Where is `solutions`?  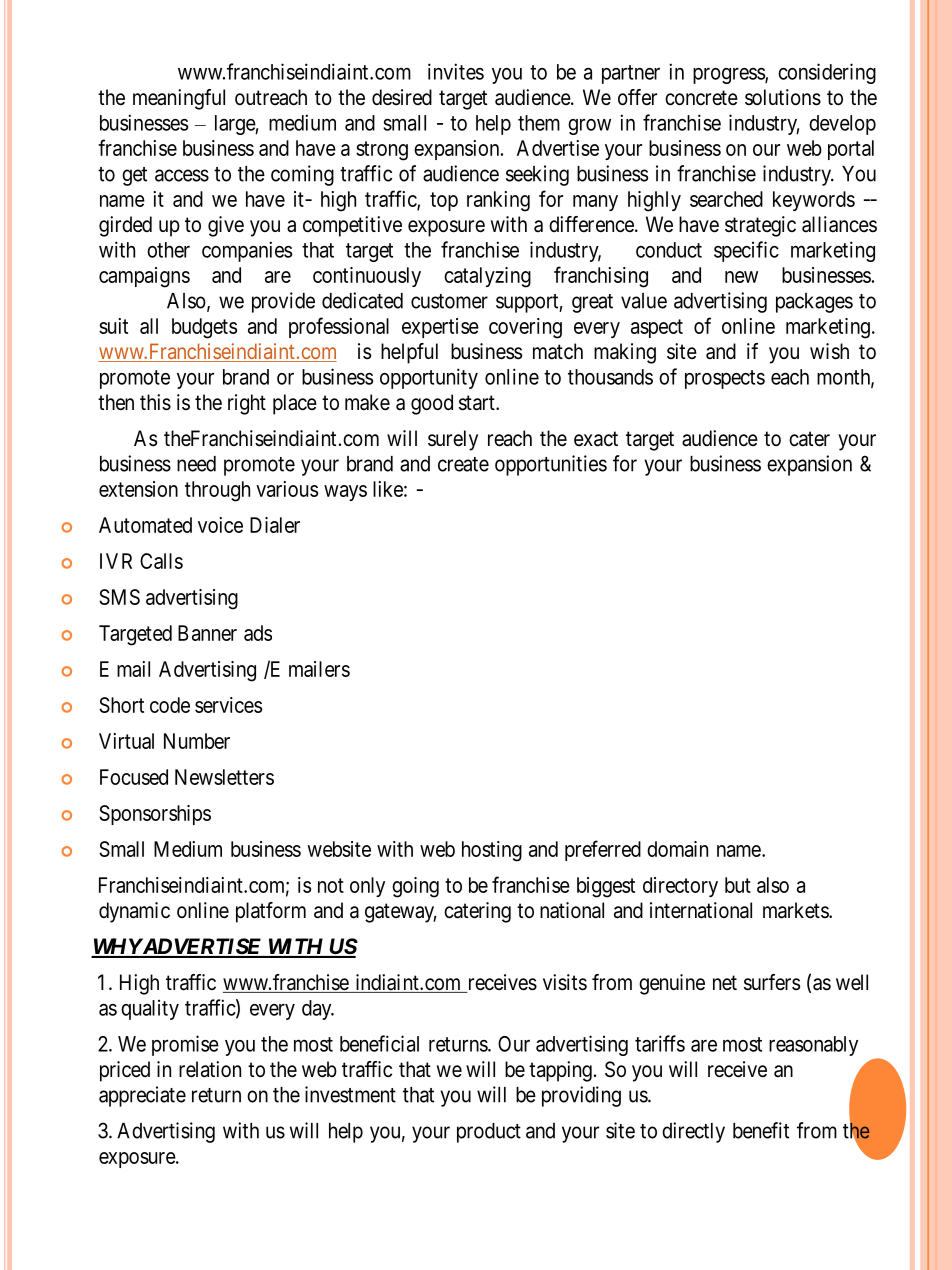
solutions is located at coordinates (783, 97).
